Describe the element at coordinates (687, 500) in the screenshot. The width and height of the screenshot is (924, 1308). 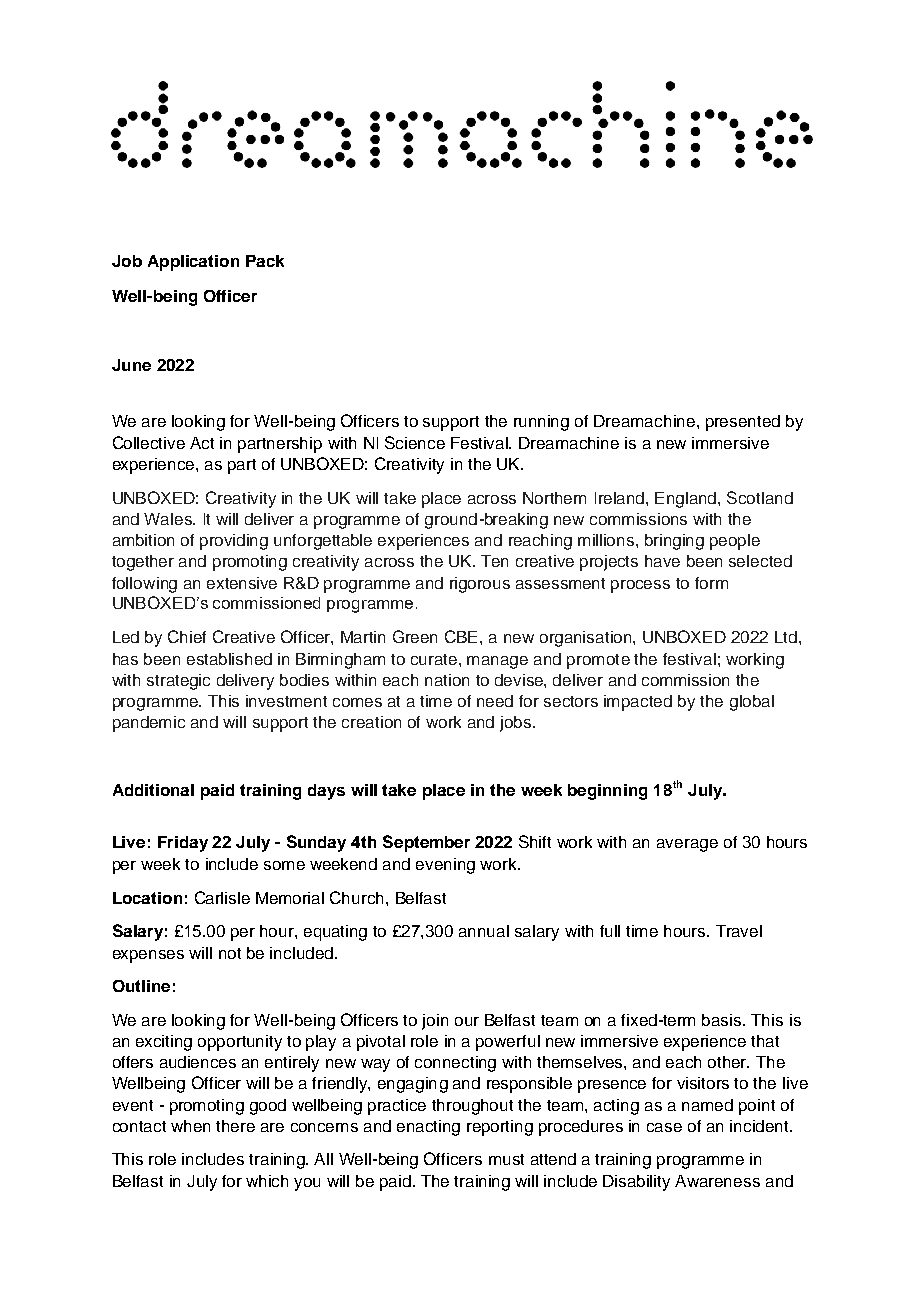
I see `England` at that location.
